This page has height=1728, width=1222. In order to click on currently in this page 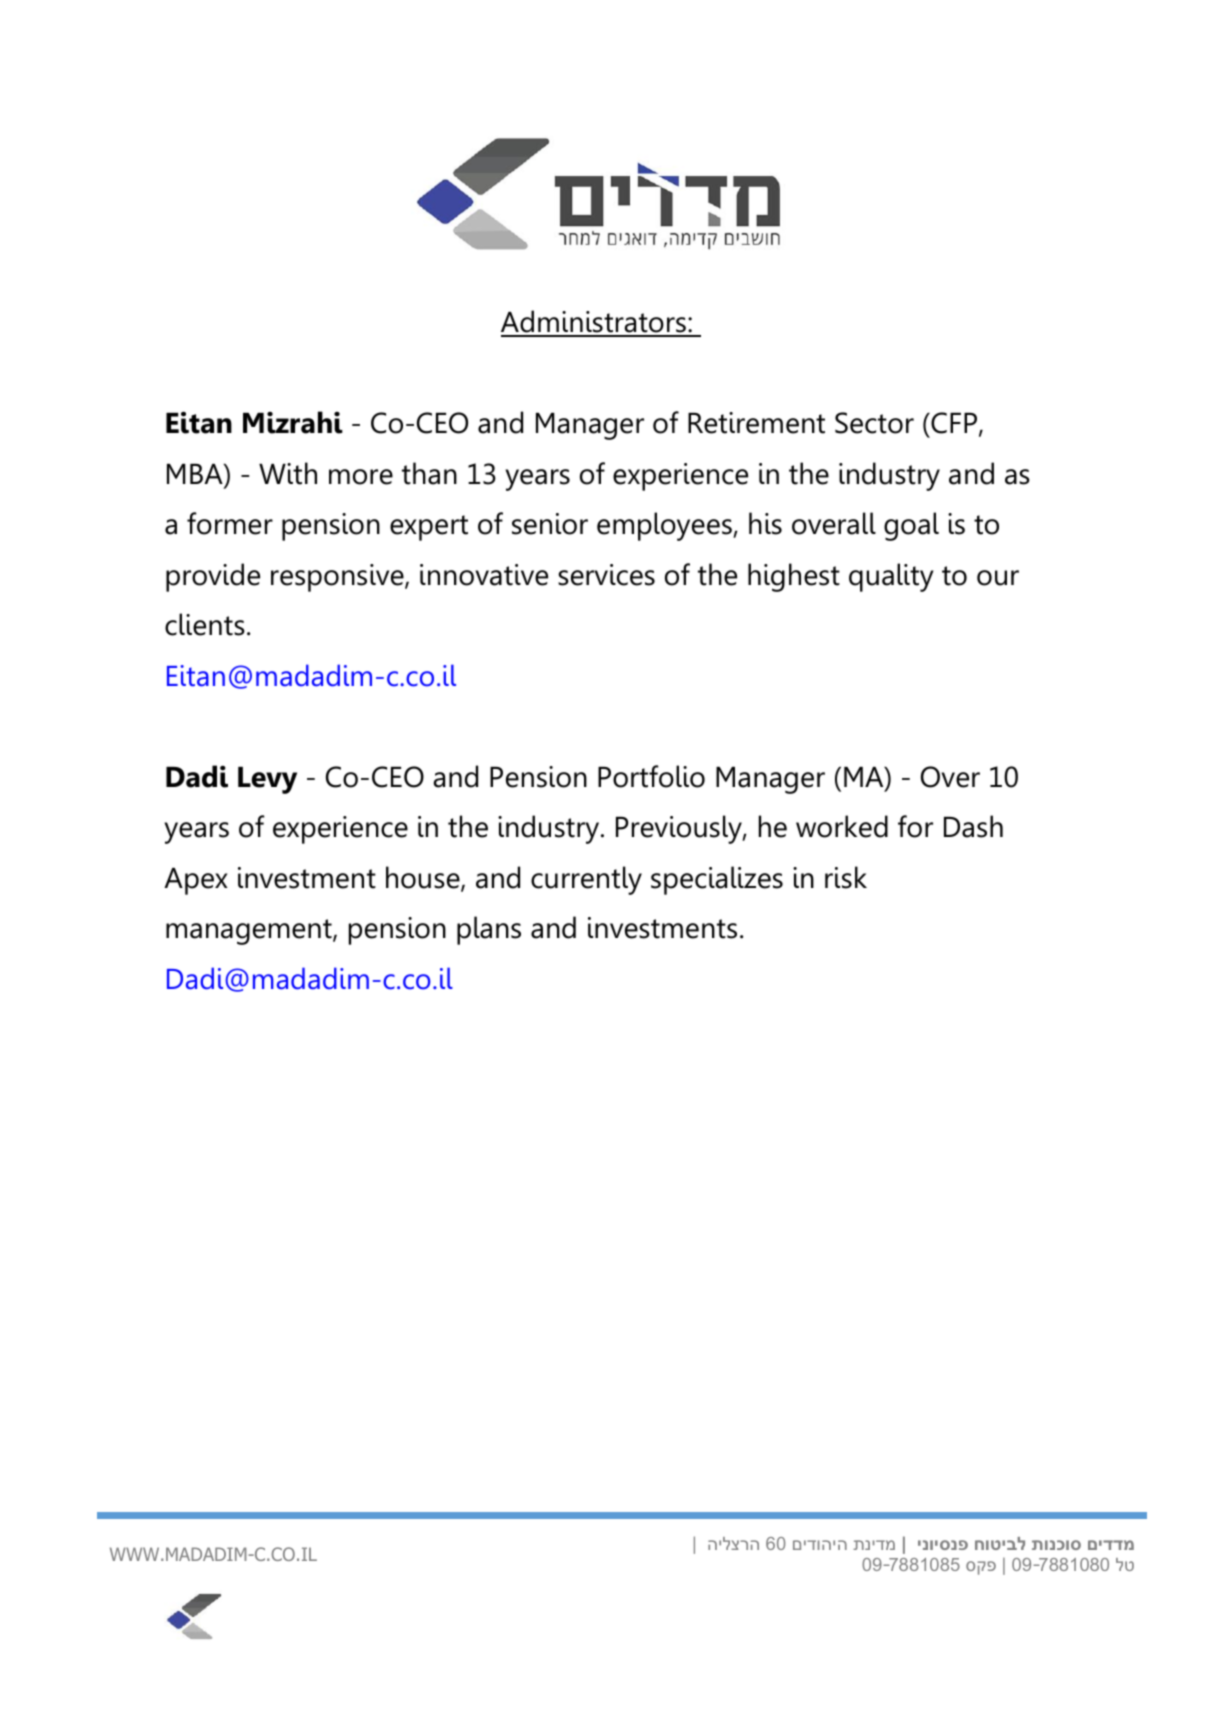, I will do `click(586, 880)`.
